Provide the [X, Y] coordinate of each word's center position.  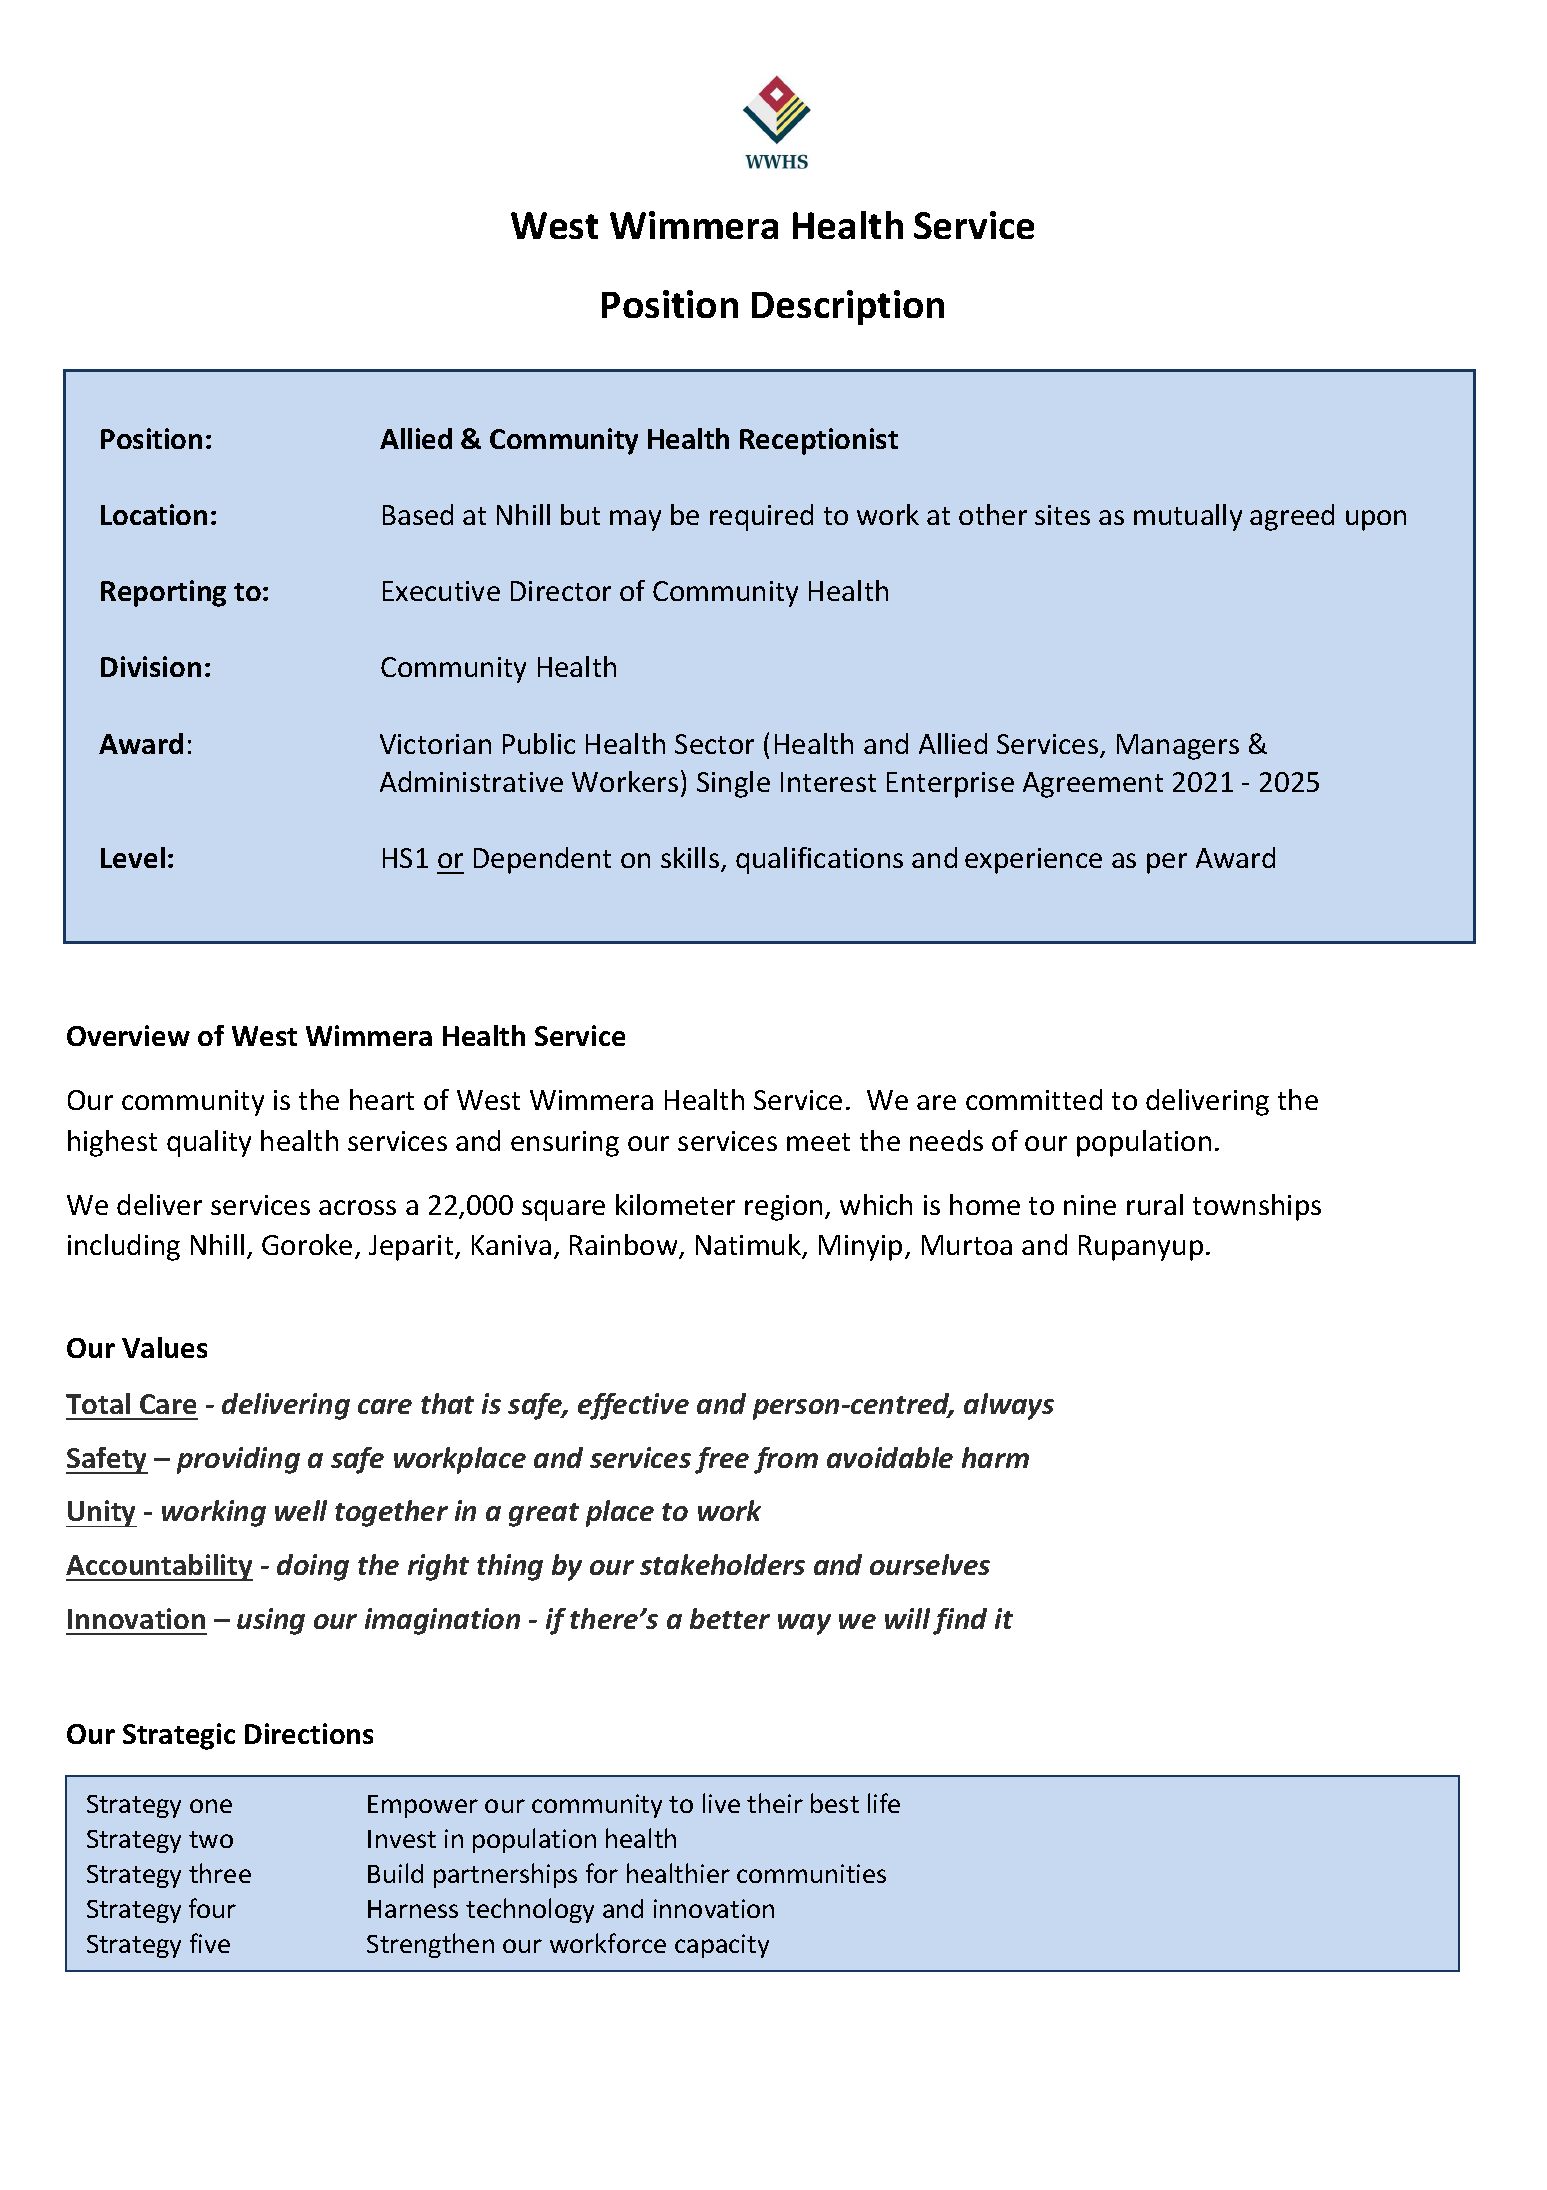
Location [154, 514]
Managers [1178, 747]
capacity [722, 1946]
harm [995, 1457]
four [212, 1908]
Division [151, 666]
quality [209, 1143]
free [722, 1460]
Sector [714, 744]
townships [1257, 1207]
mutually [1188, 517]
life [884, 1803]
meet [818, 1142]
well [301, 1510]
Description [848, 307]
